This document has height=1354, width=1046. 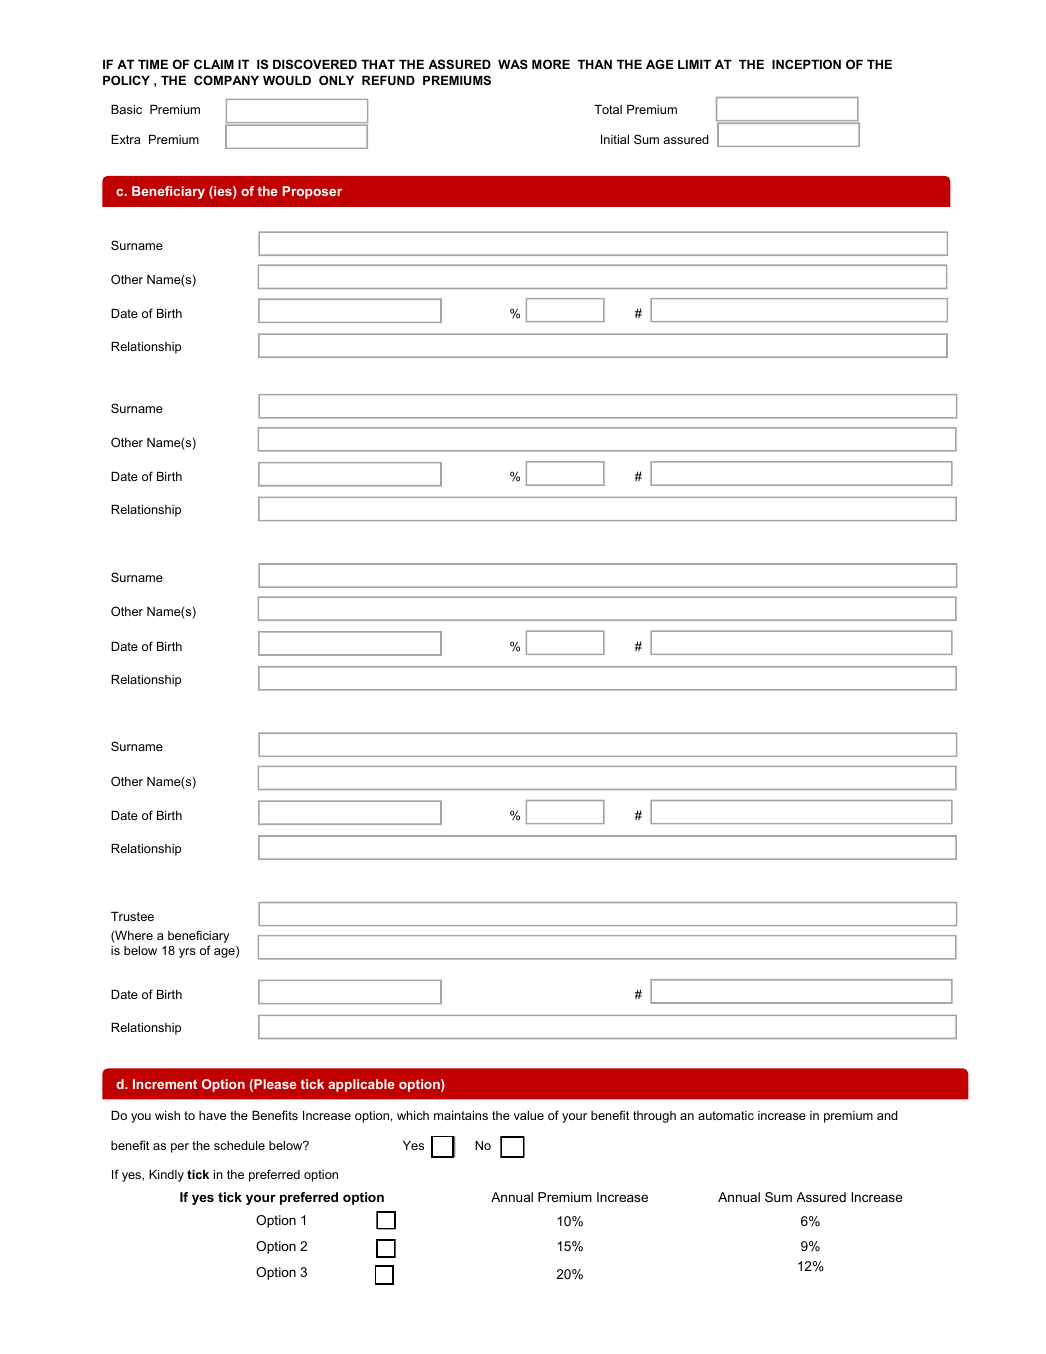 What do you see at coordinates (226, 80) in the document?
I see `COMPANY` at bounding box center [226, 80].
